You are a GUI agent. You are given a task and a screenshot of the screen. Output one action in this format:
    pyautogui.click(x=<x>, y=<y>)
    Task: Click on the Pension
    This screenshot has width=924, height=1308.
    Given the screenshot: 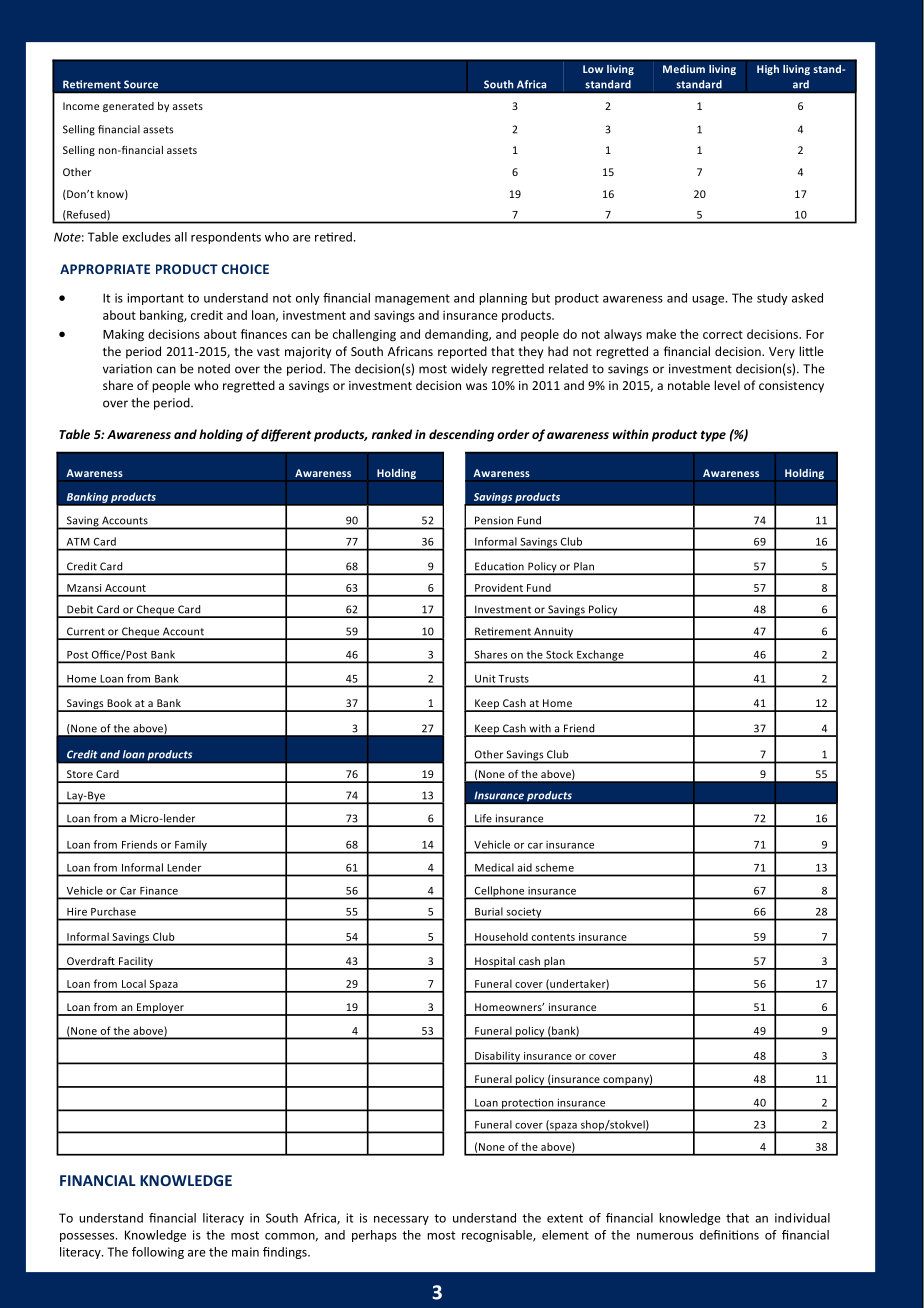 What is the action you would take?
    pyautogui.click(x=494, y=520)
